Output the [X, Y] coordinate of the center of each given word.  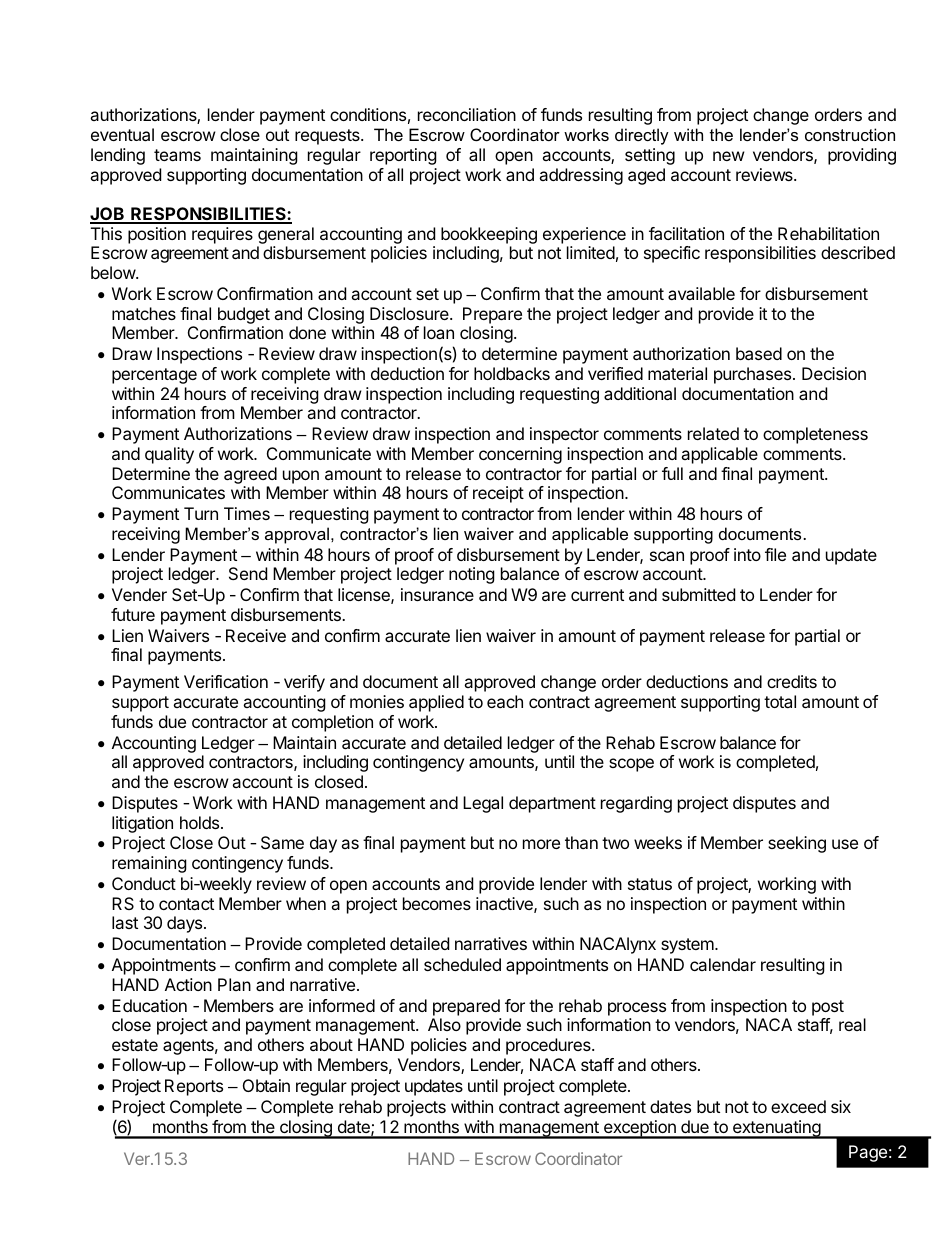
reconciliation [467, 114]
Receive [256, 635]
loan [439, 332]
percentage [154, 376]
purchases [754, 375]
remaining [149, 864]
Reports [194, 1087]
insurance [437, 594]
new [729, 156]
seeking [797, 844]
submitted [698, 594]
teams [177, 155]
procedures [549, 1046]
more [541, 844]
